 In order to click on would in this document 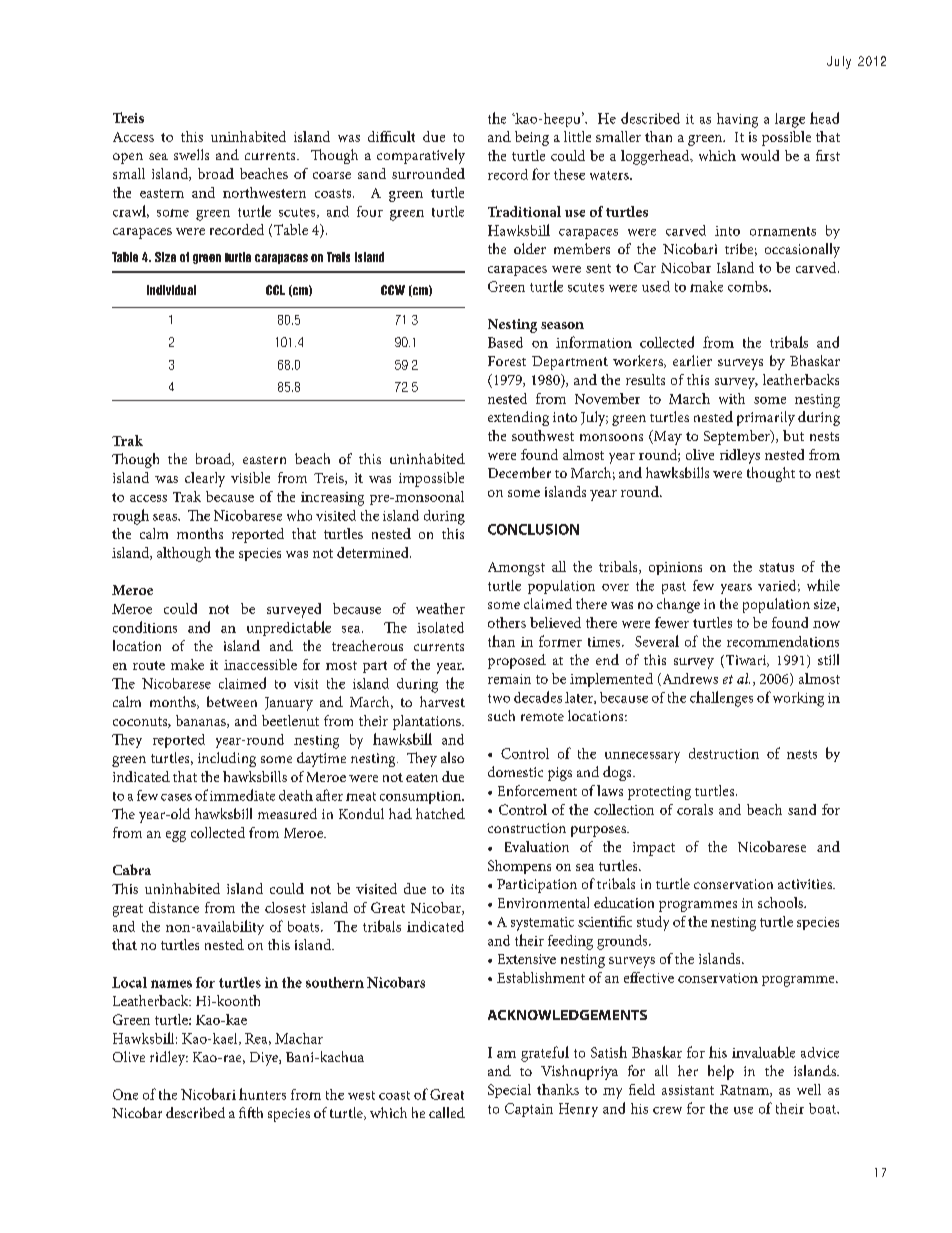, I will do `click(760, 155)`.
